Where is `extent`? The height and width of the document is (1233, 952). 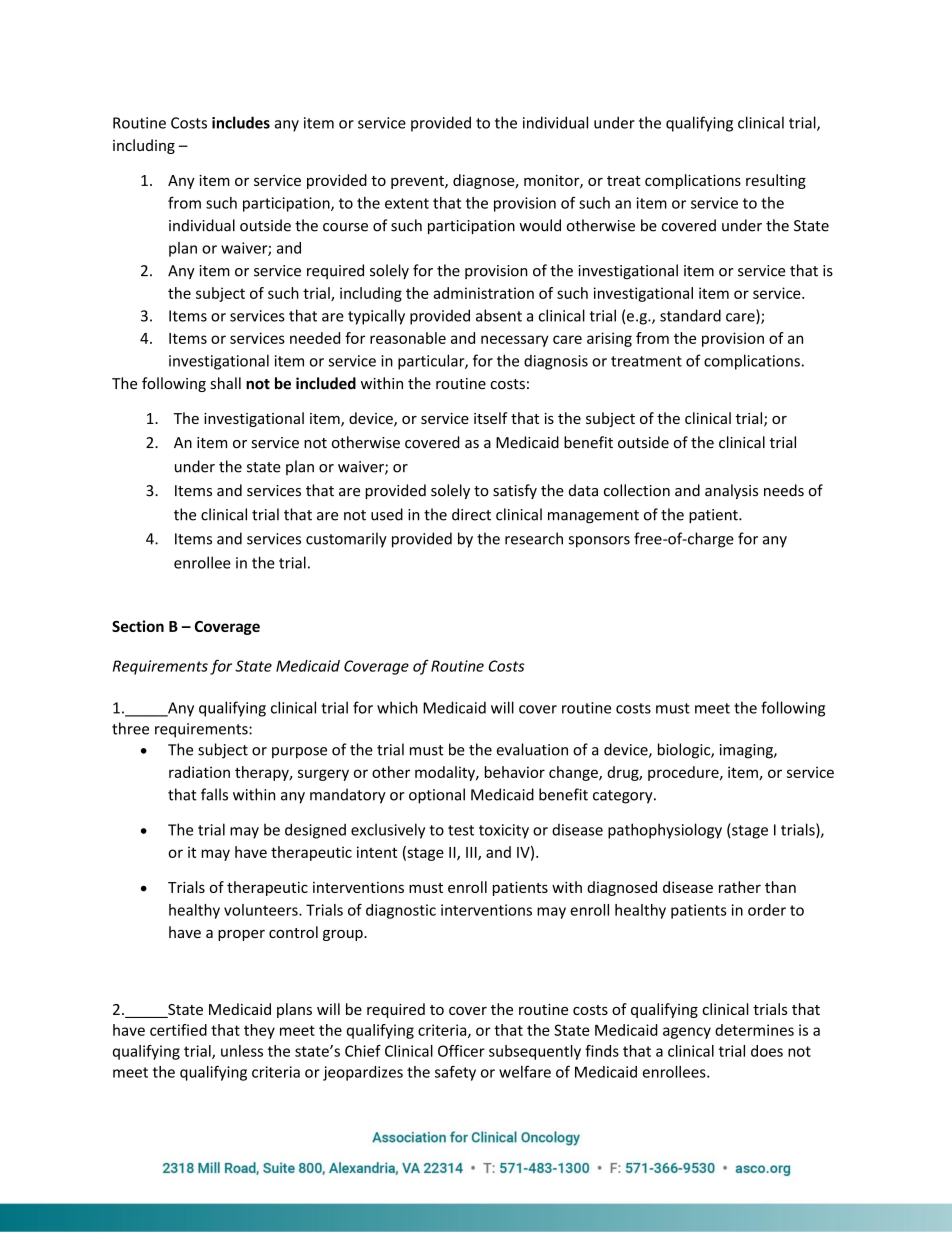 extent is located at coordinates (407, 203).
